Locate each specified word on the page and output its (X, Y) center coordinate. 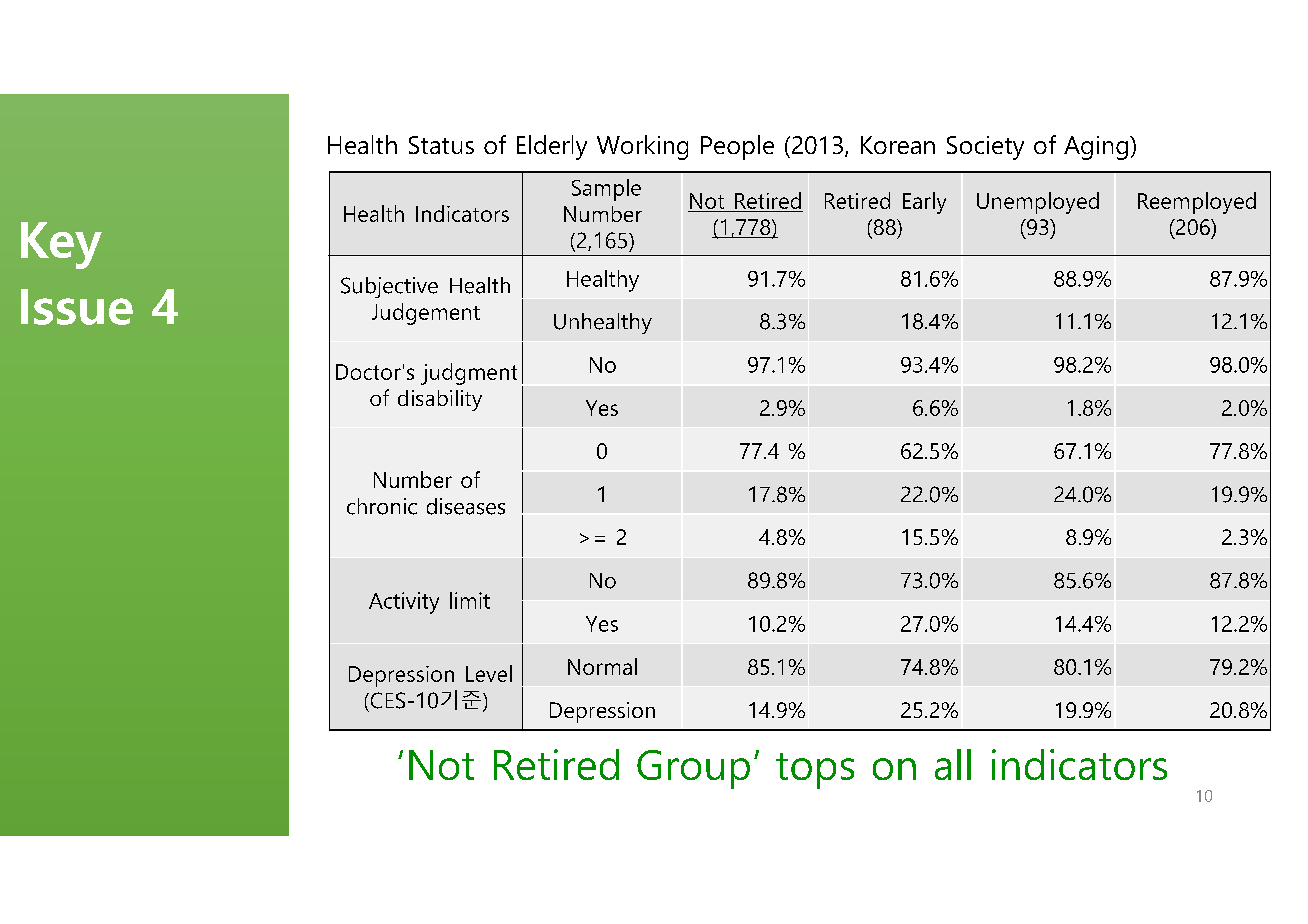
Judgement (426, 314)
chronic (382, 506)
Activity (404, 603)
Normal (602, 666)
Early (924, 203)
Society (985, 148)
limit (470, 600)
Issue (77, 307)
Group (693, 769)
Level (489, 673)
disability (440, 400)
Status (441, 145)
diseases (466, 506)
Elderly (552, 147)
